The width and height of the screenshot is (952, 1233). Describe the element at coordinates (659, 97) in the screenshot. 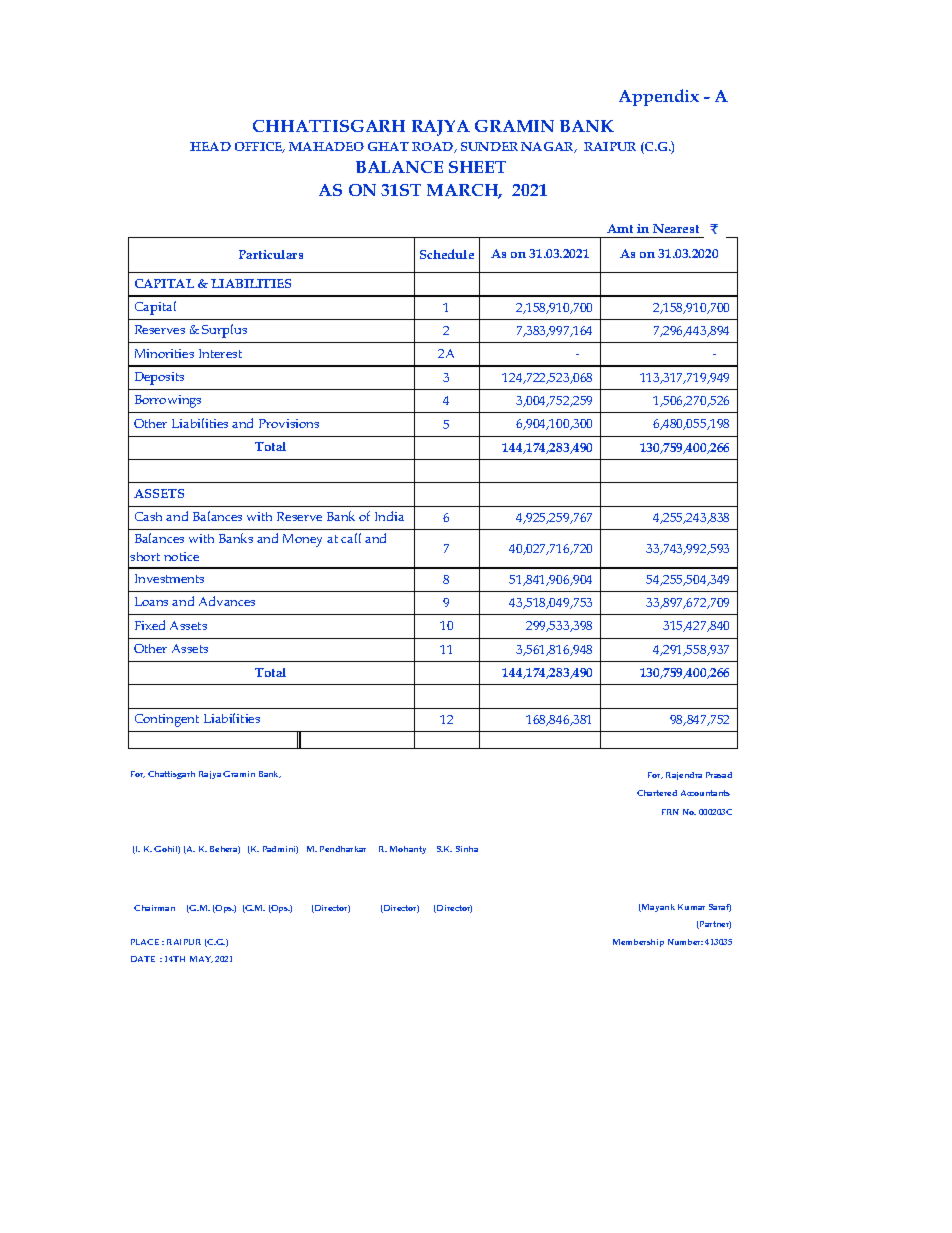

I see `Appendix` at that location.
